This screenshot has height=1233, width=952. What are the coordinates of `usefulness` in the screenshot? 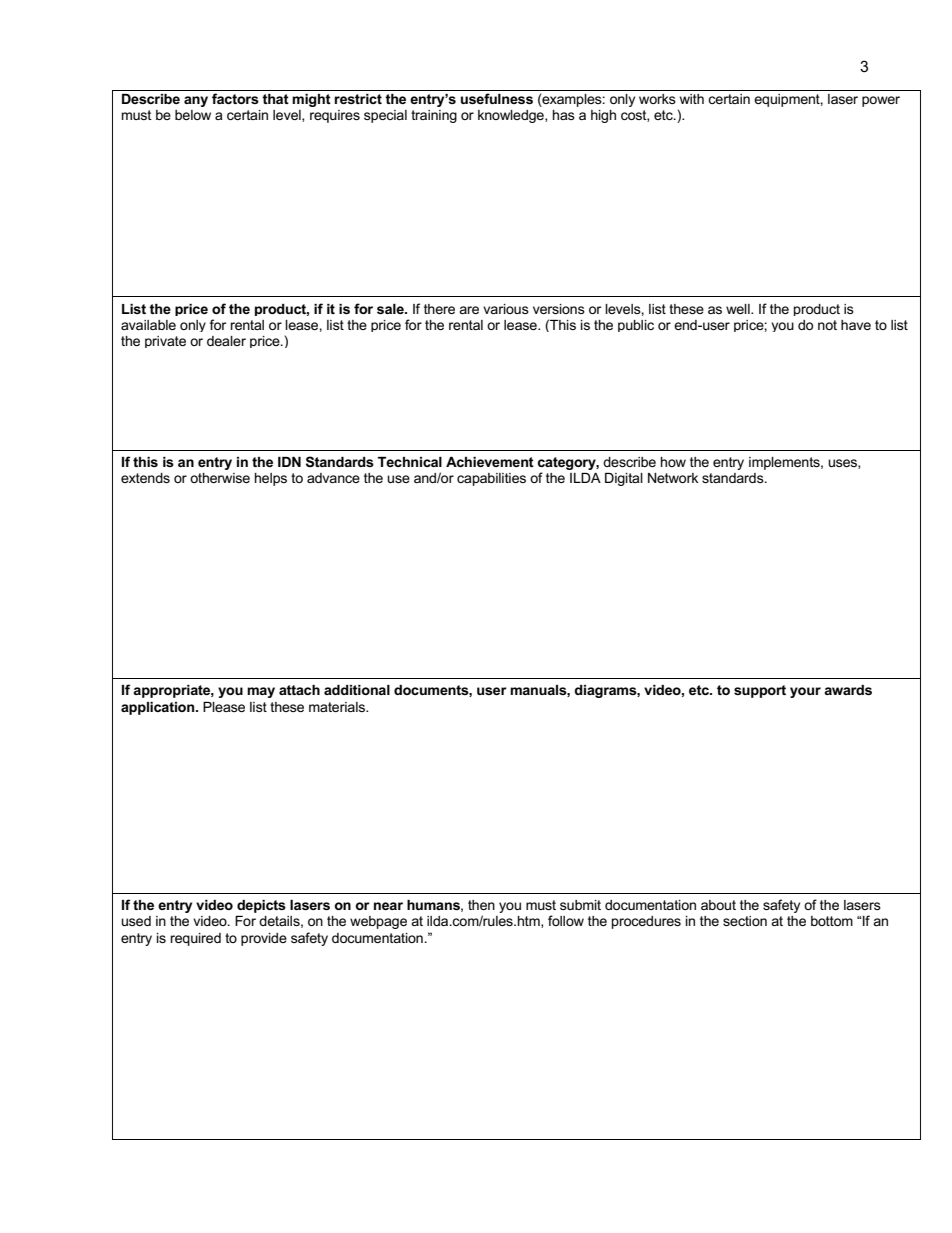 It's located at (497, 98).
